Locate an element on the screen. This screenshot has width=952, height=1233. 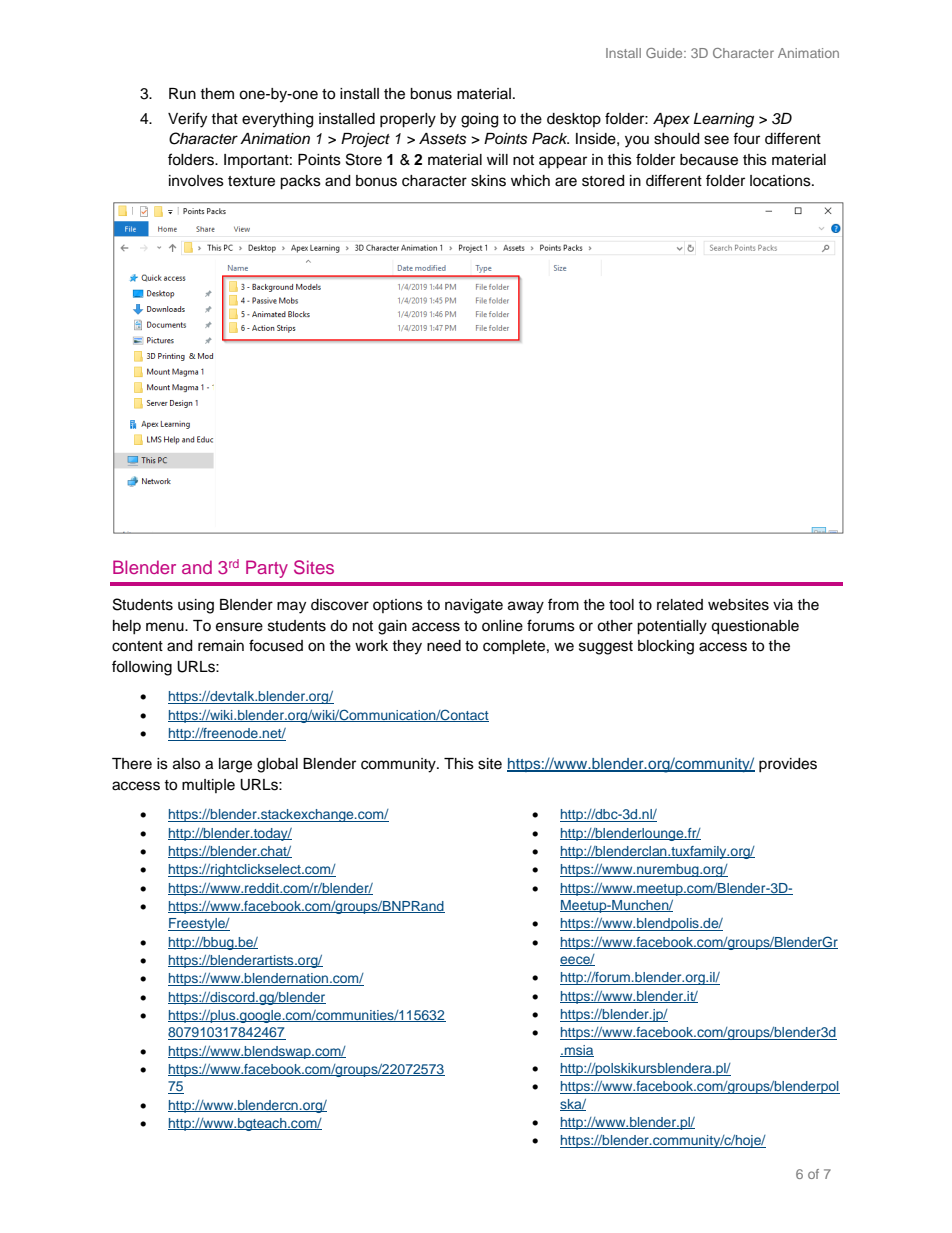
skins is located at coordinates (488, 181).
